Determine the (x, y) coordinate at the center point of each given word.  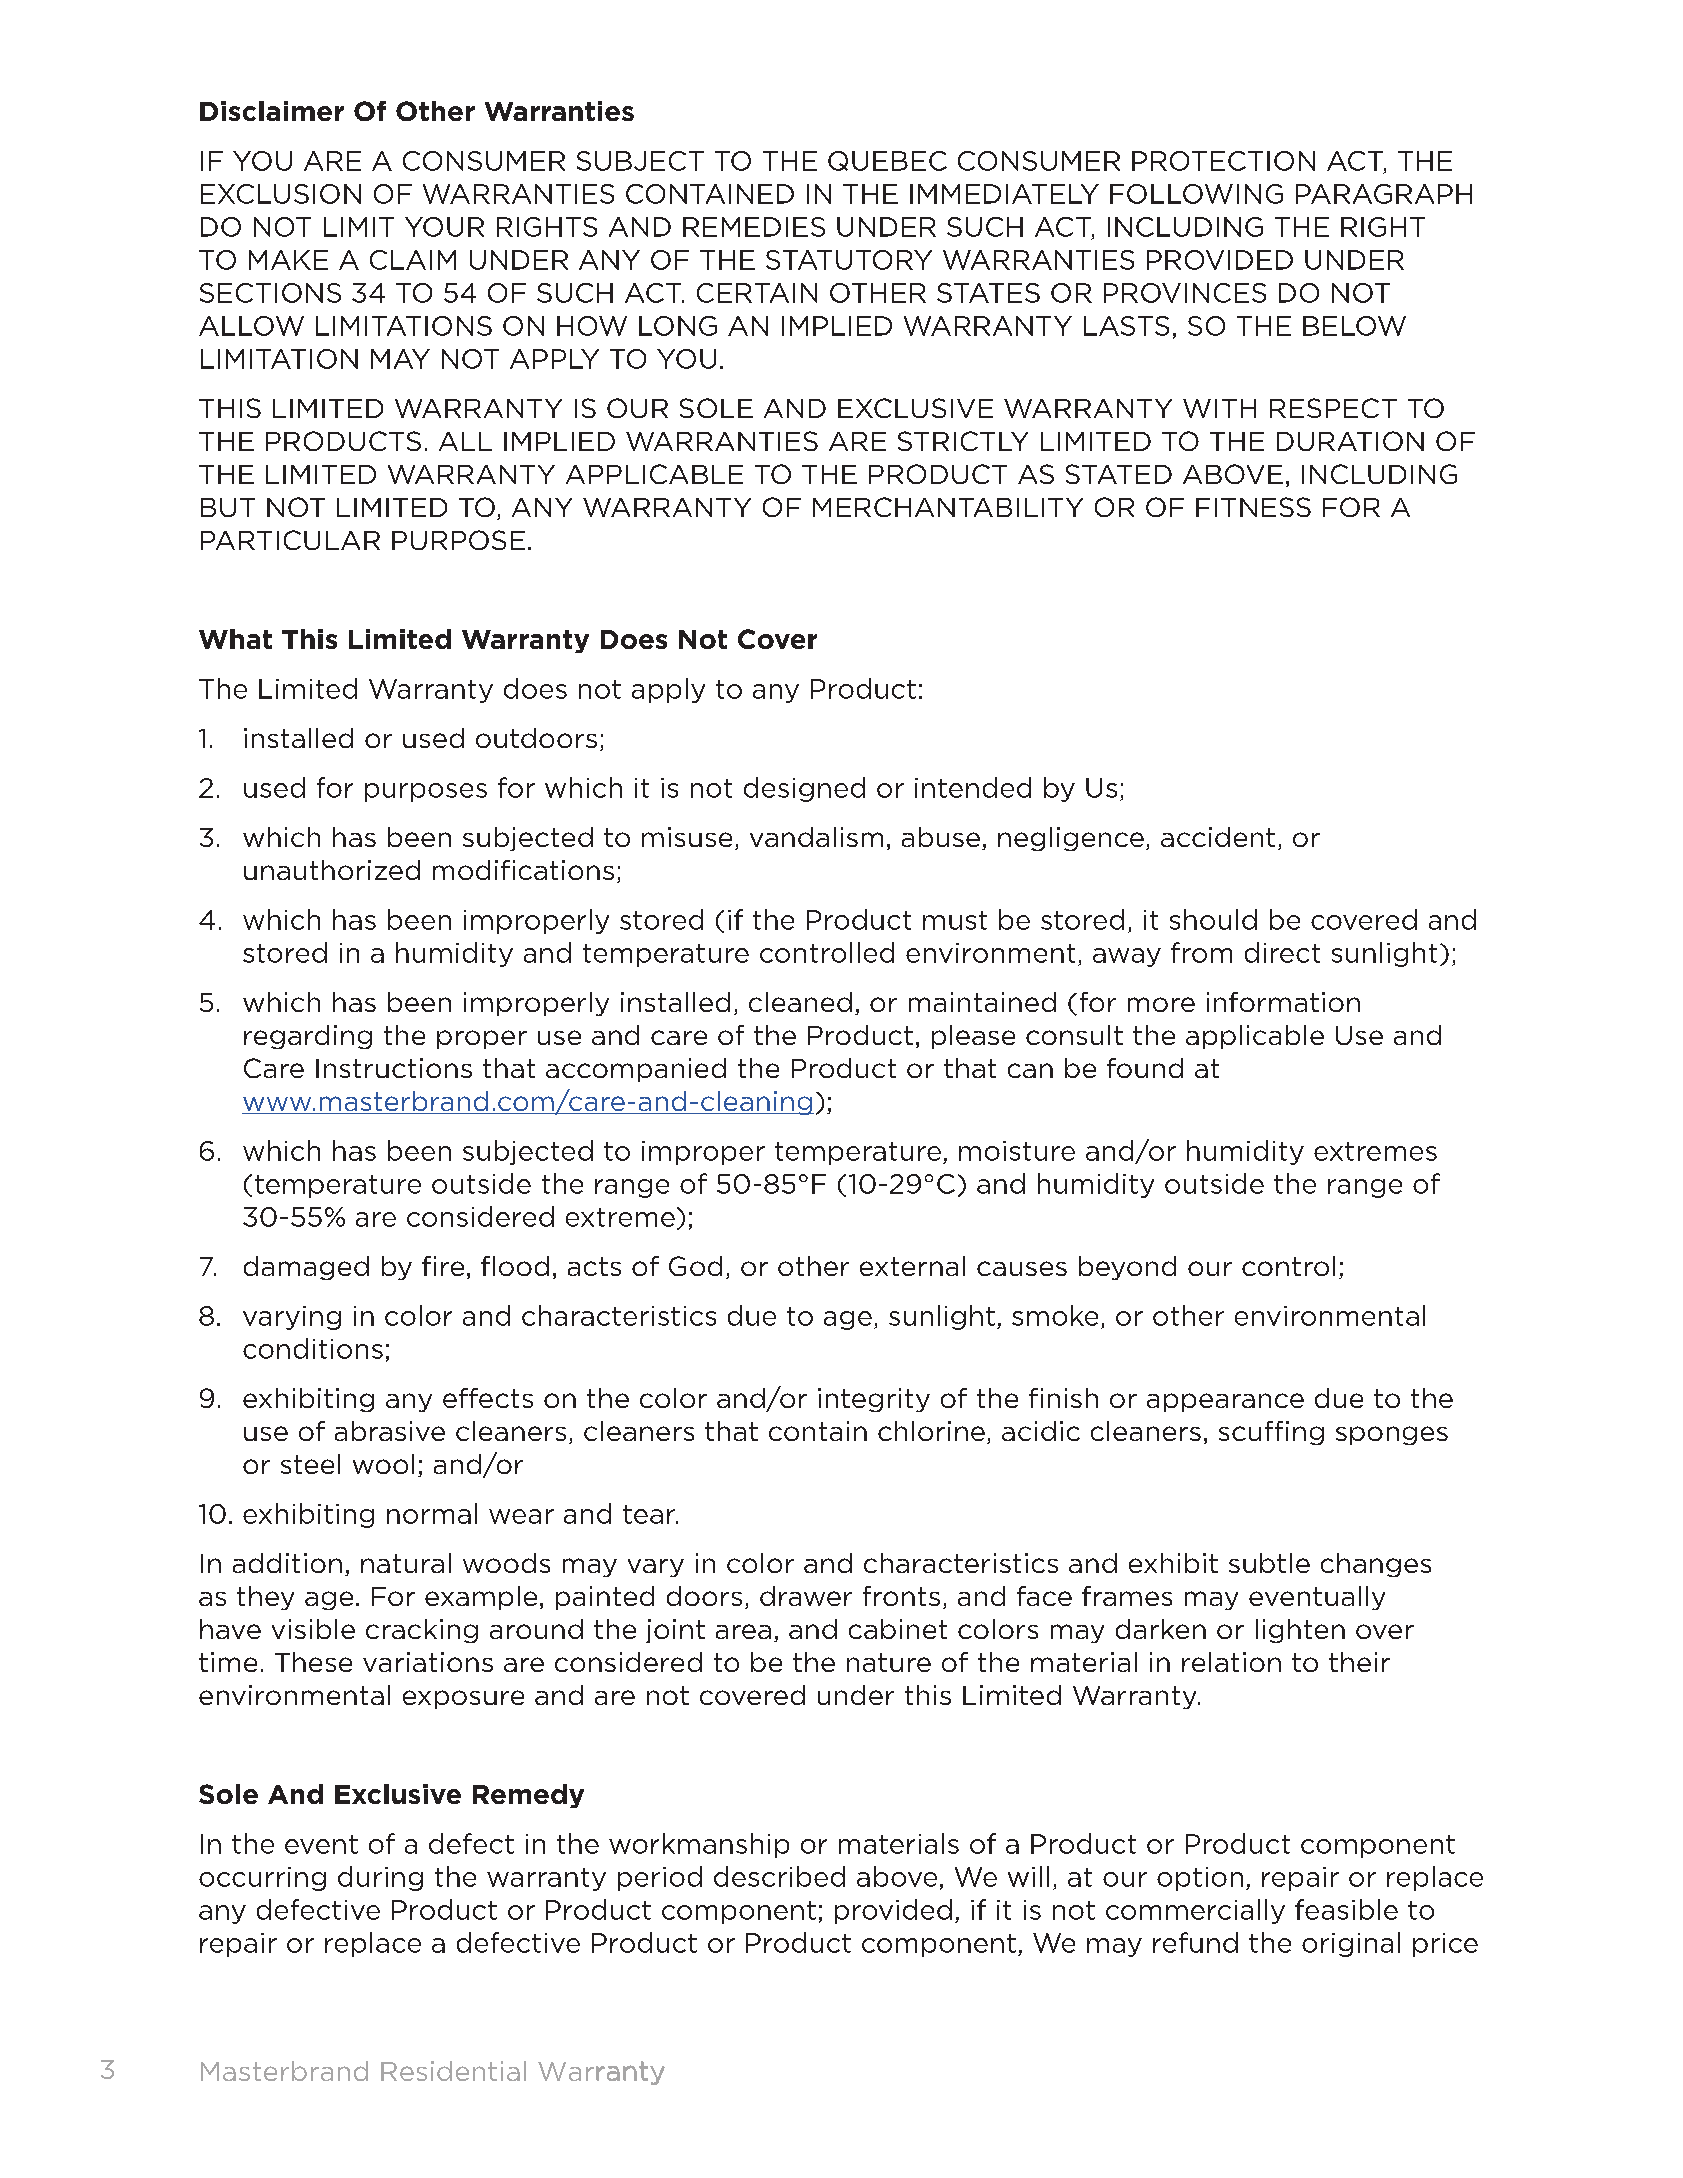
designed (804, 789)
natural (406, 1563)
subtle (1269, 1563)
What (235, 639)
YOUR (444, 227)
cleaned (800, 1002)
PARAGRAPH (1384, 194)
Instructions (394, 1068)
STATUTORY (849, 260)
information (1283, 1002)
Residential (453, 2071)
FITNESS (1253, 507)
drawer (806, 1596)
